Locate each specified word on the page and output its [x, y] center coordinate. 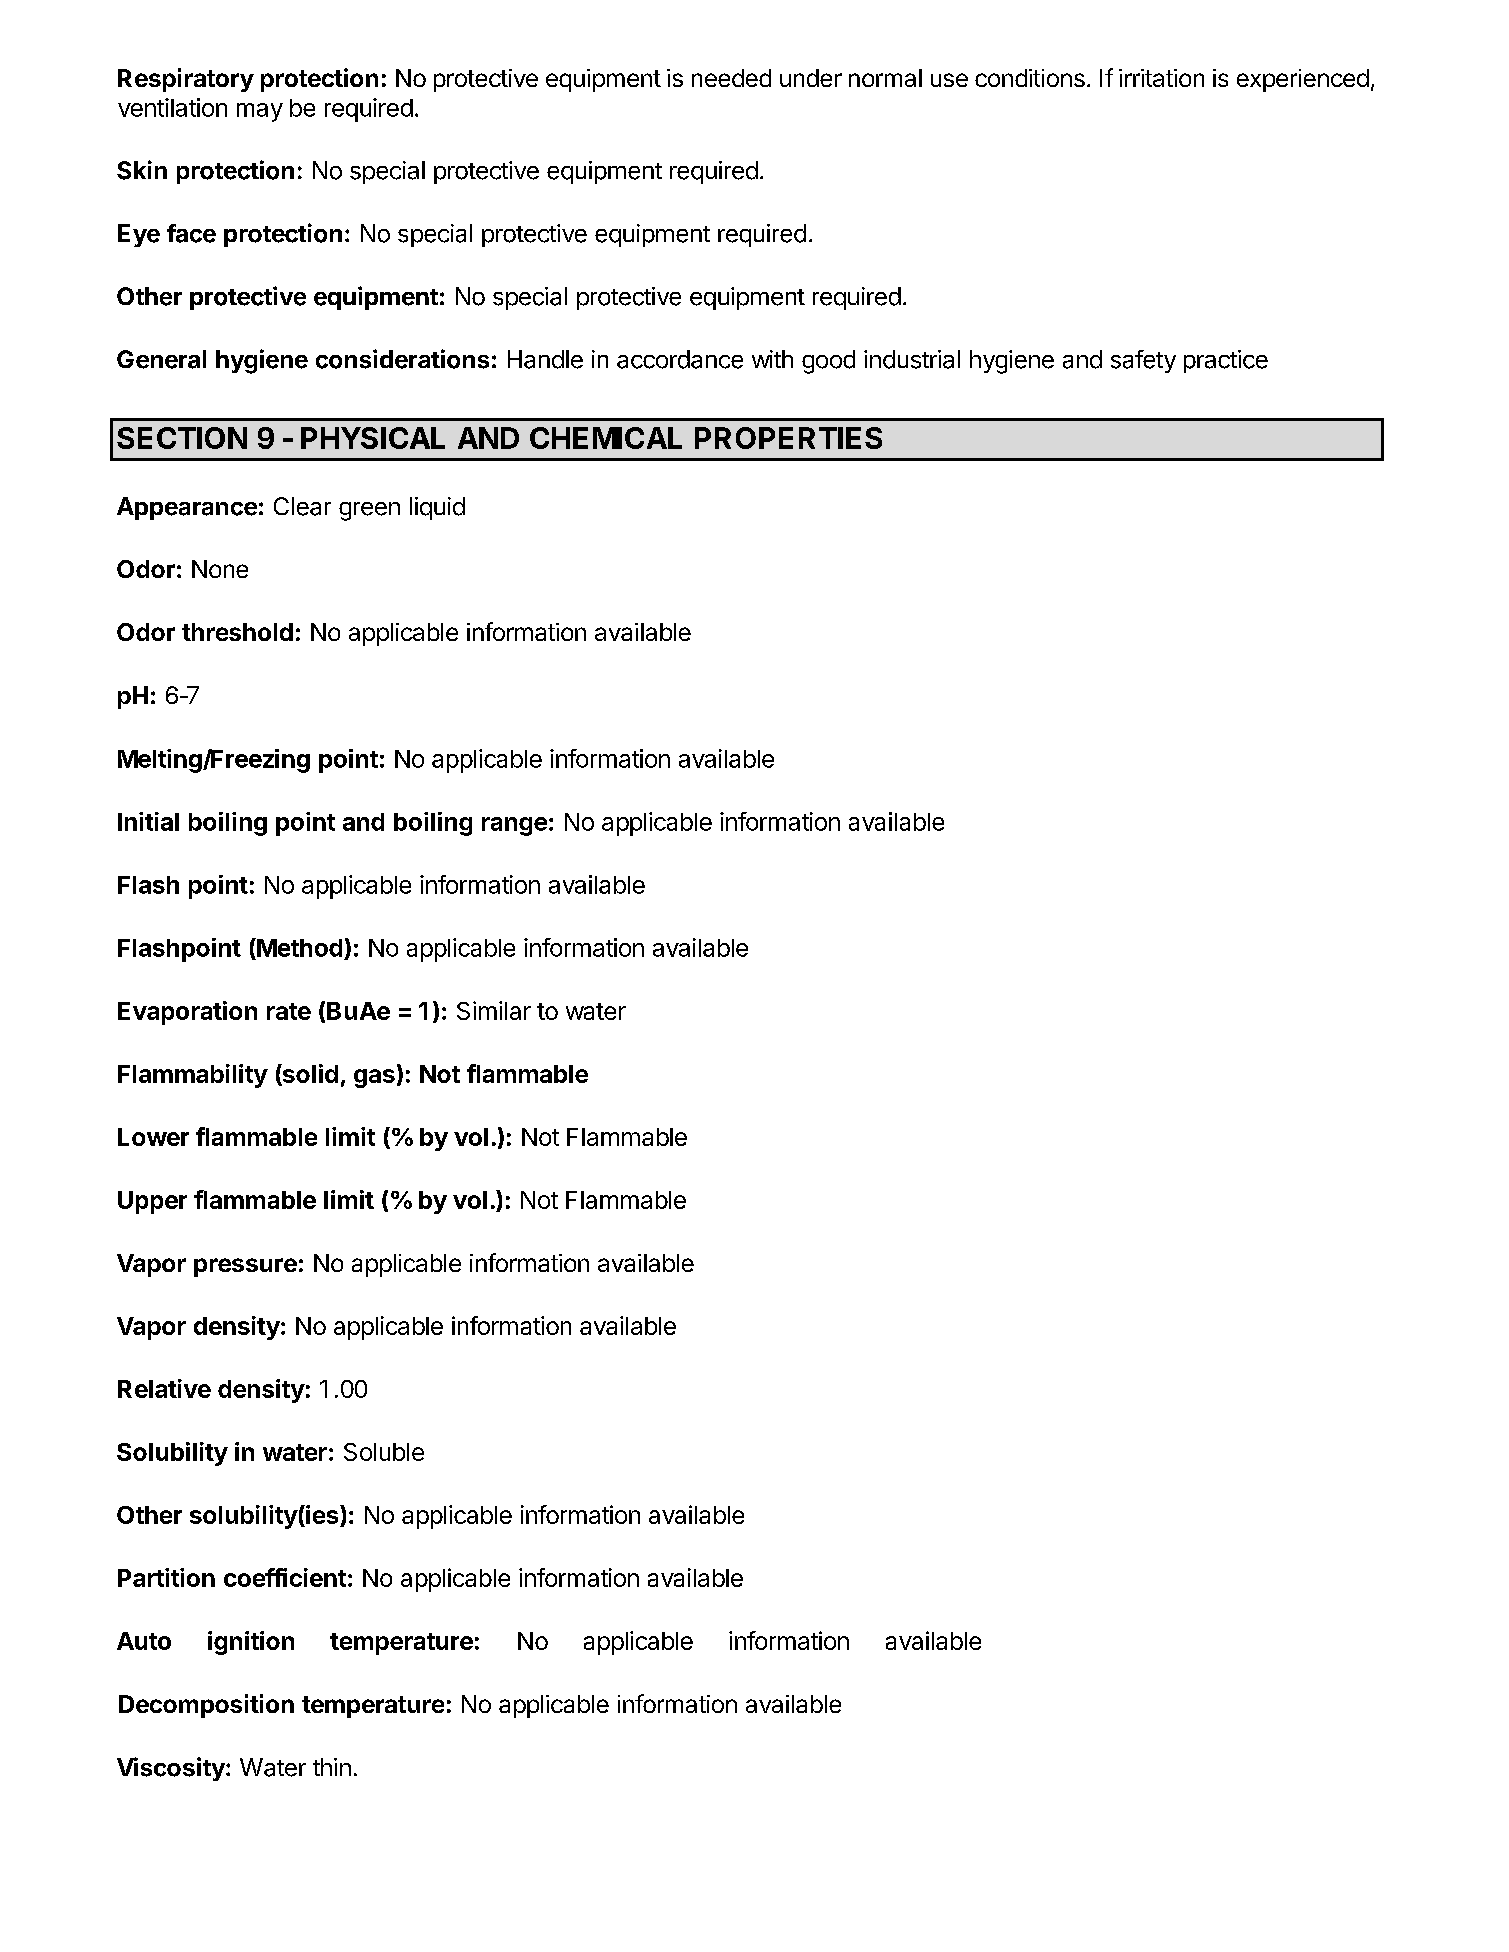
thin [332, 1767]
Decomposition [206, 1706]
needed [731, 78]
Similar [494, 1010]
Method [298, 947]
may [260, 112]
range [514, 826]
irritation [1161, 78]
